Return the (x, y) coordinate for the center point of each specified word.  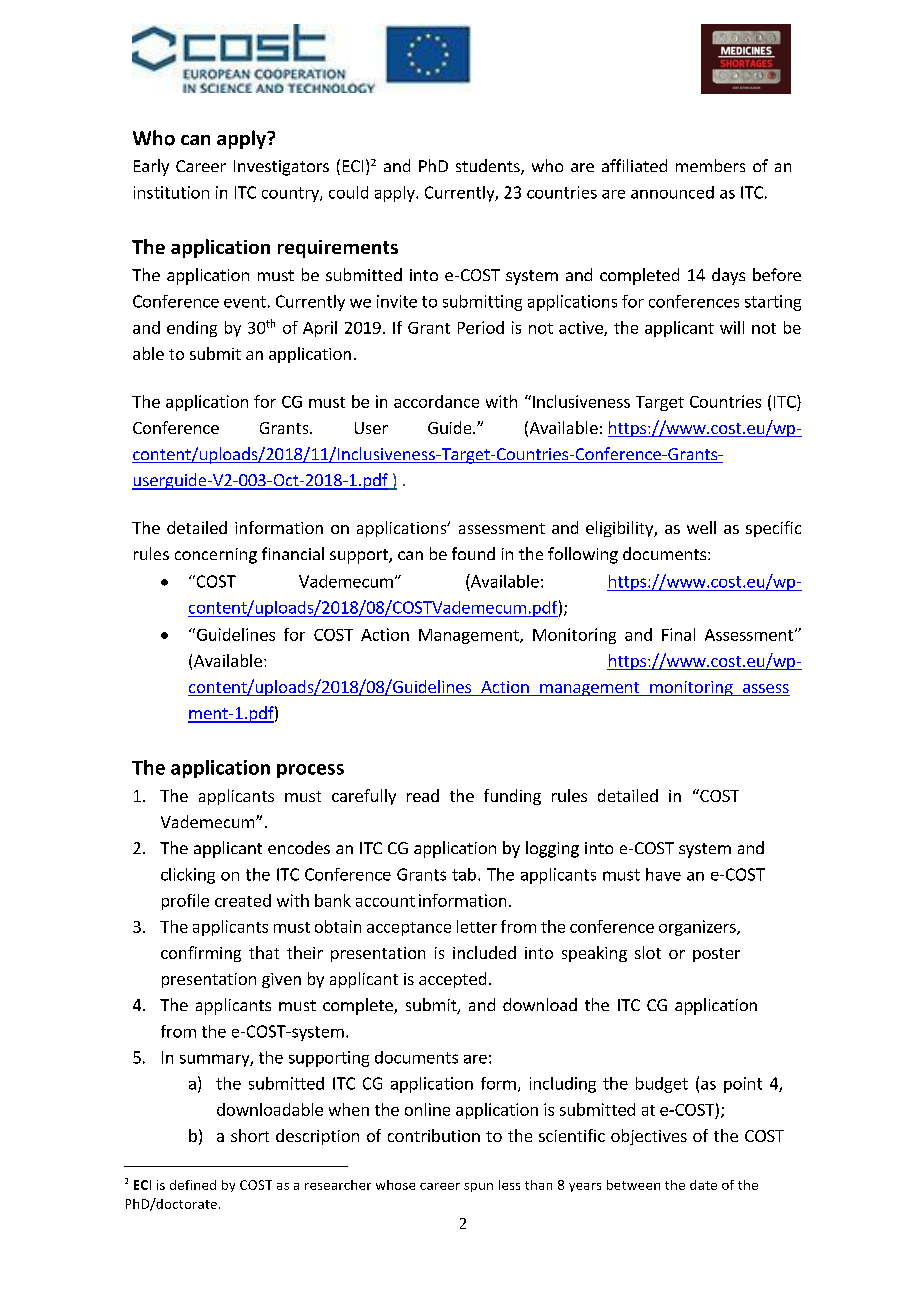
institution (171, 192)
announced (672, 192)
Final (678, 634)
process (310, 771)
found (473, 553)
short (250, 1135)
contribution (434, 1135)
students (489, 167)
